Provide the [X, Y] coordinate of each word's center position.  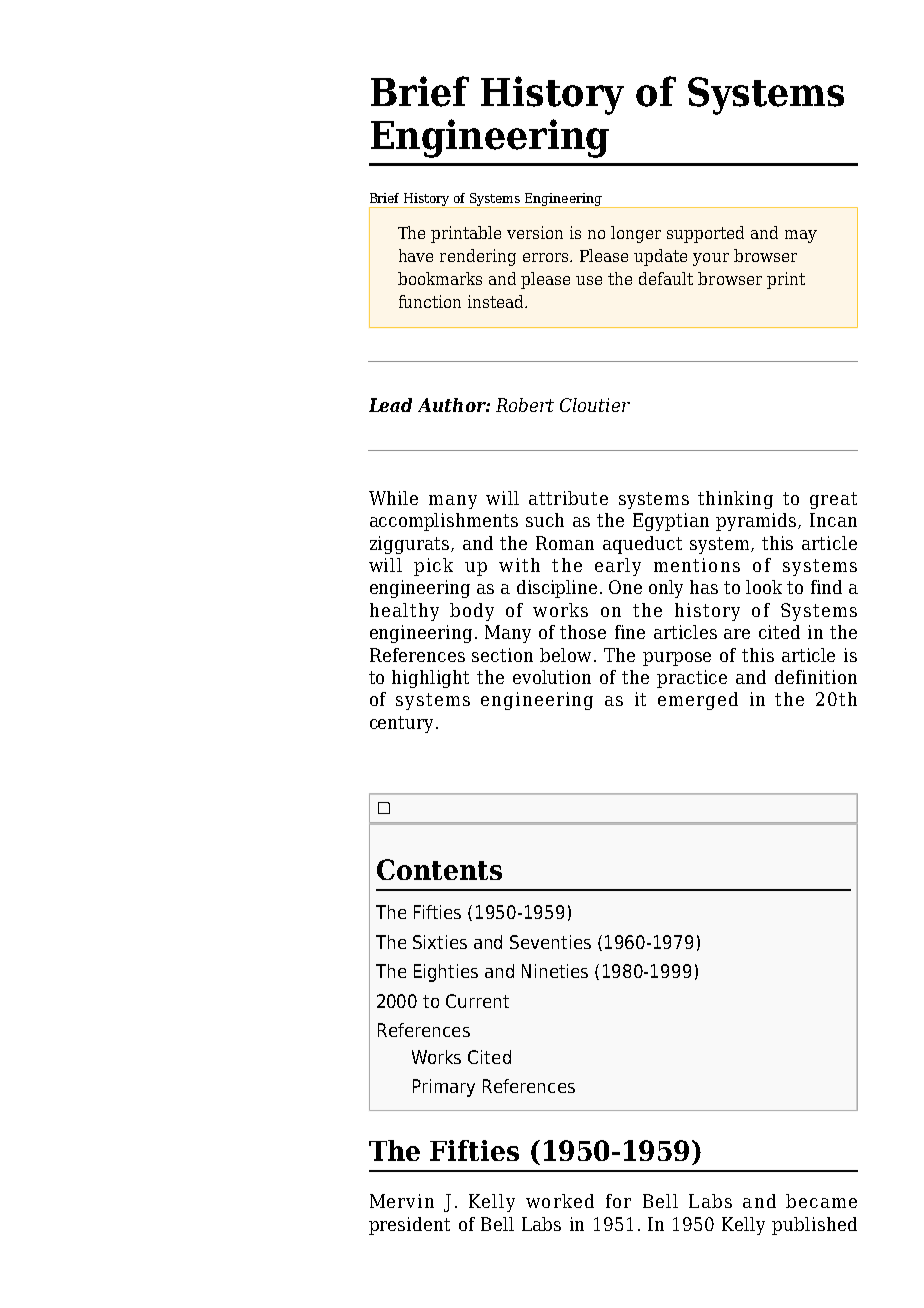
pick [433, 567]
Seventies [550, 942]
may [801, 236]
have [416, 255]
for [618, 1201]
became [821, 1201]
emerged [698, 701]
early [618, 567]
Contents [439, 869]
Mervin [402, 1201]
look [764, 587]
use [589, 280]
